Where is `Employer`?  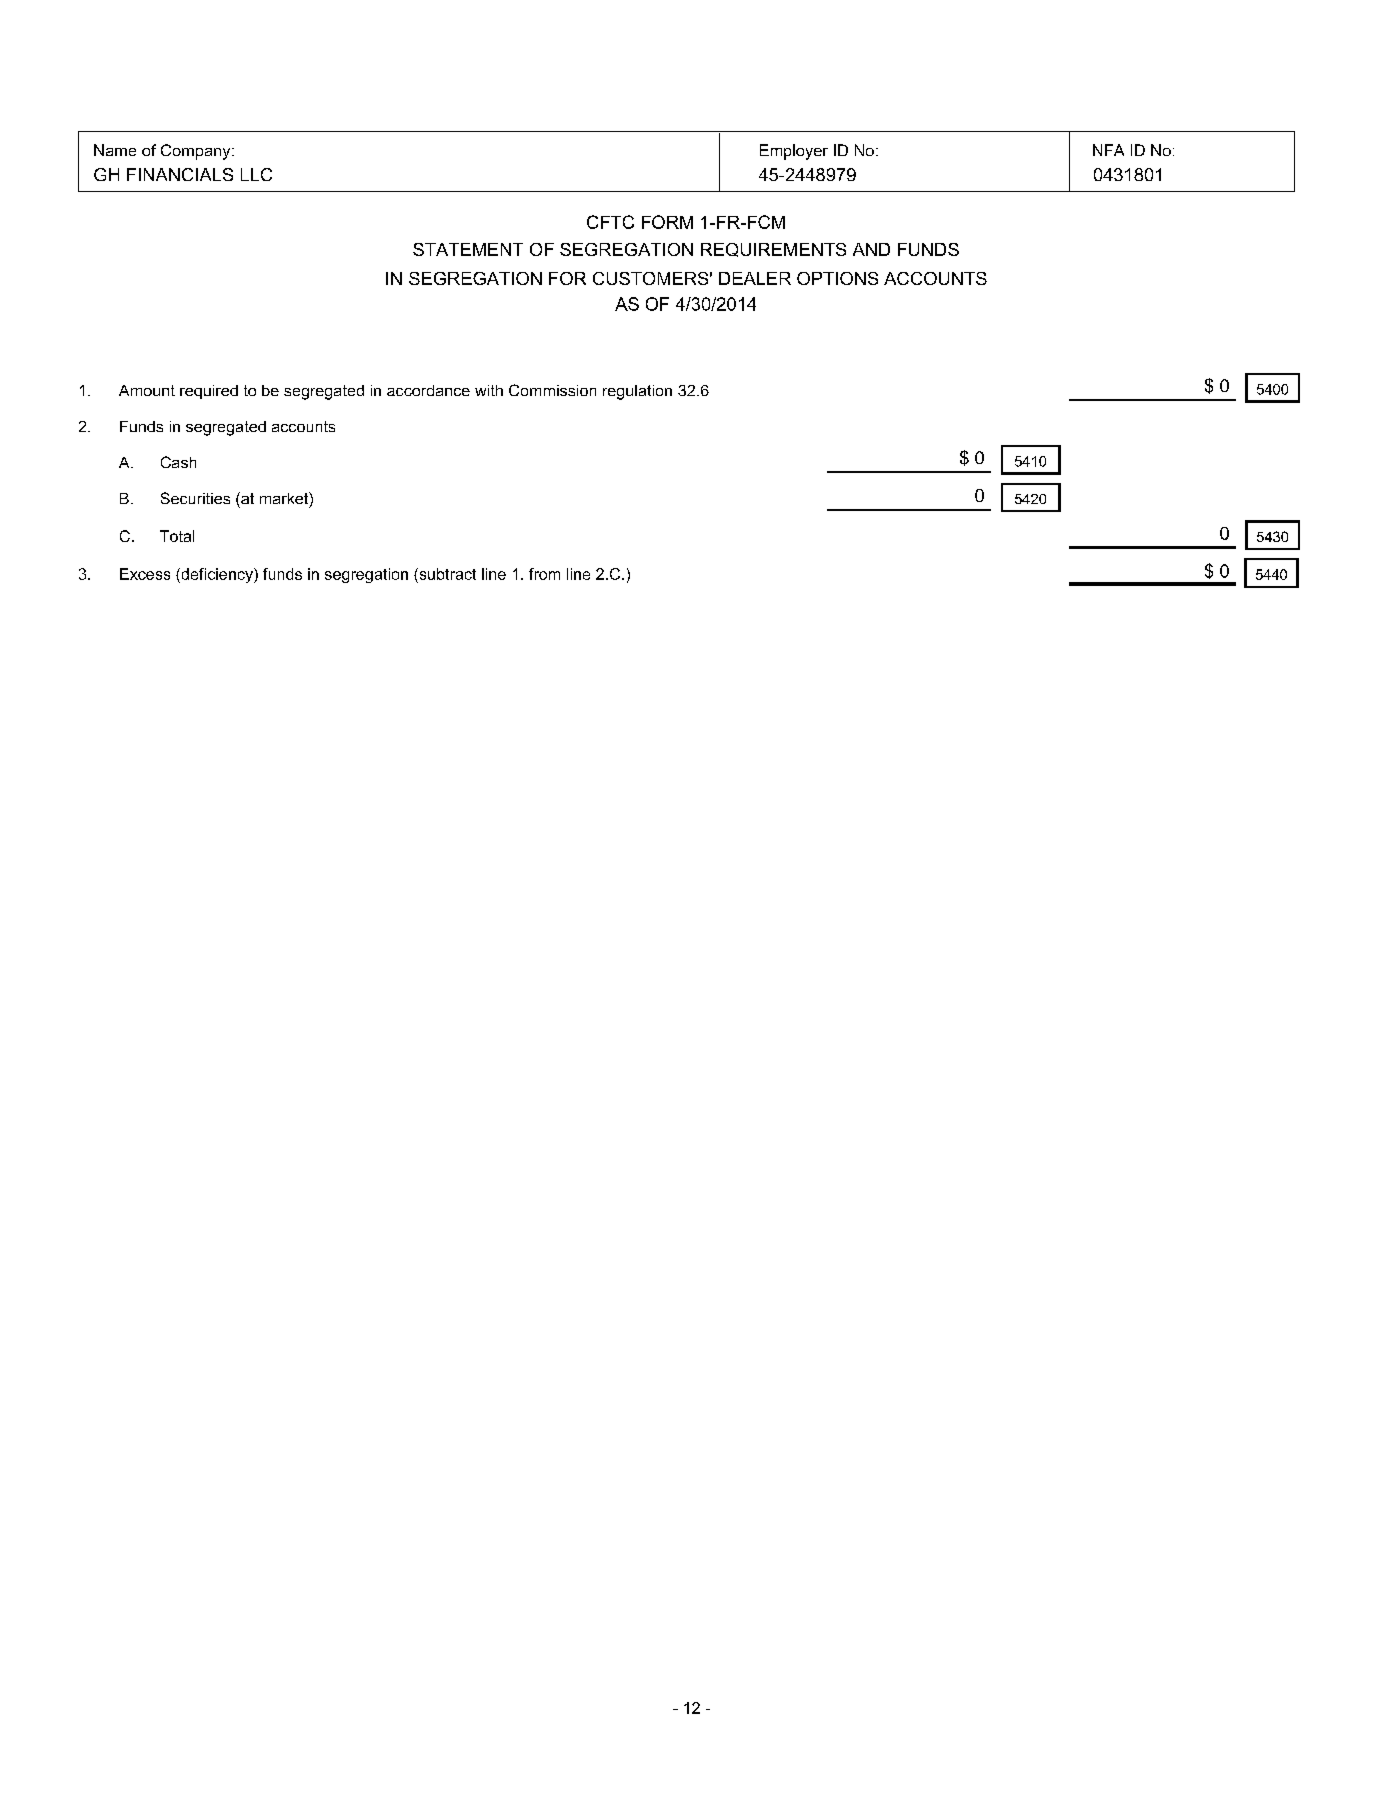
Employer is located at coordinates (794, 152).
